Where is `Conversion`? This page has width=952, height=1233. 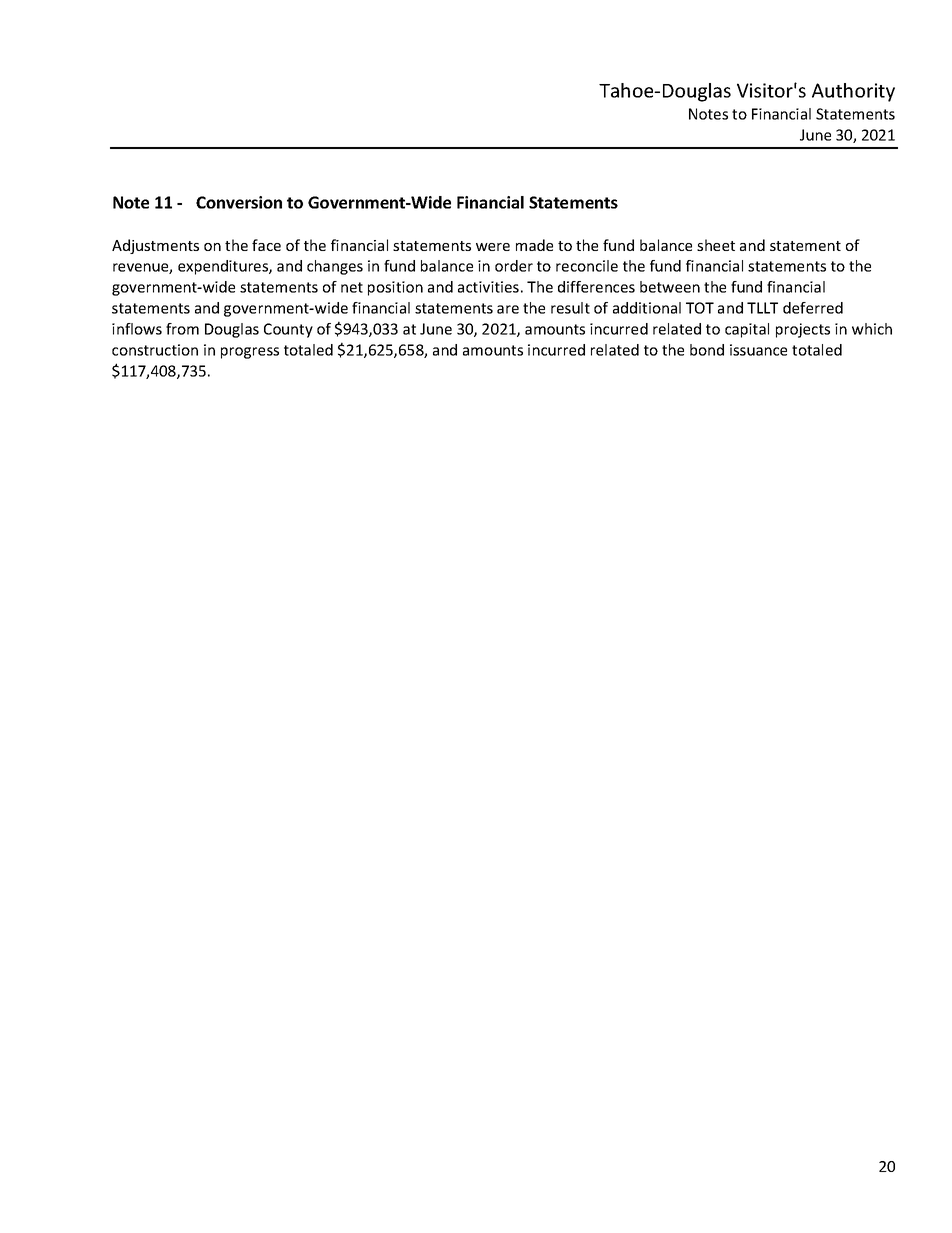 Conversion is located at coordinates (239, 202).
